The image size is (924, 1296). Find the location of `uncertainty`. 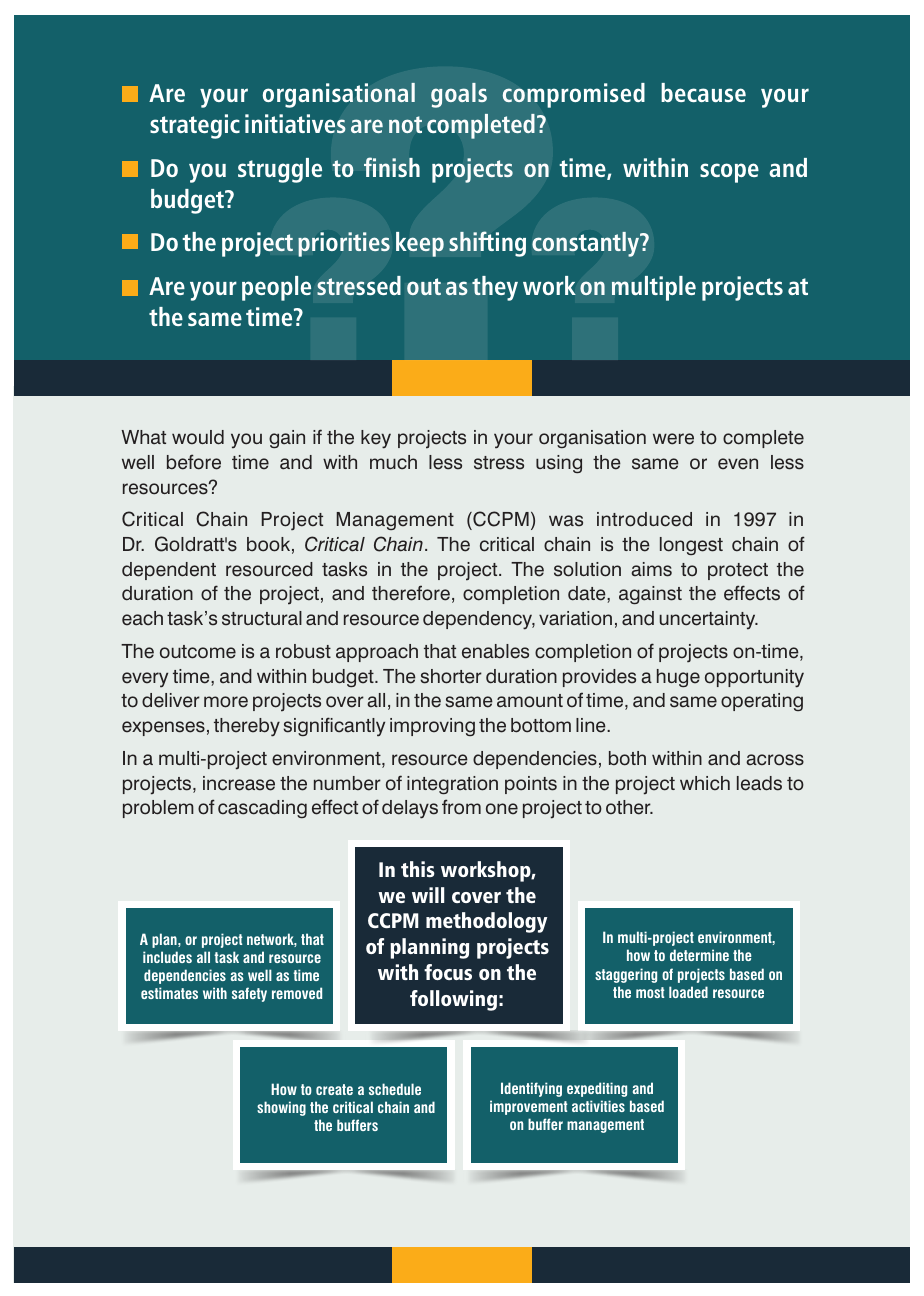

uncertainty is located at coordinates (709, 620).
